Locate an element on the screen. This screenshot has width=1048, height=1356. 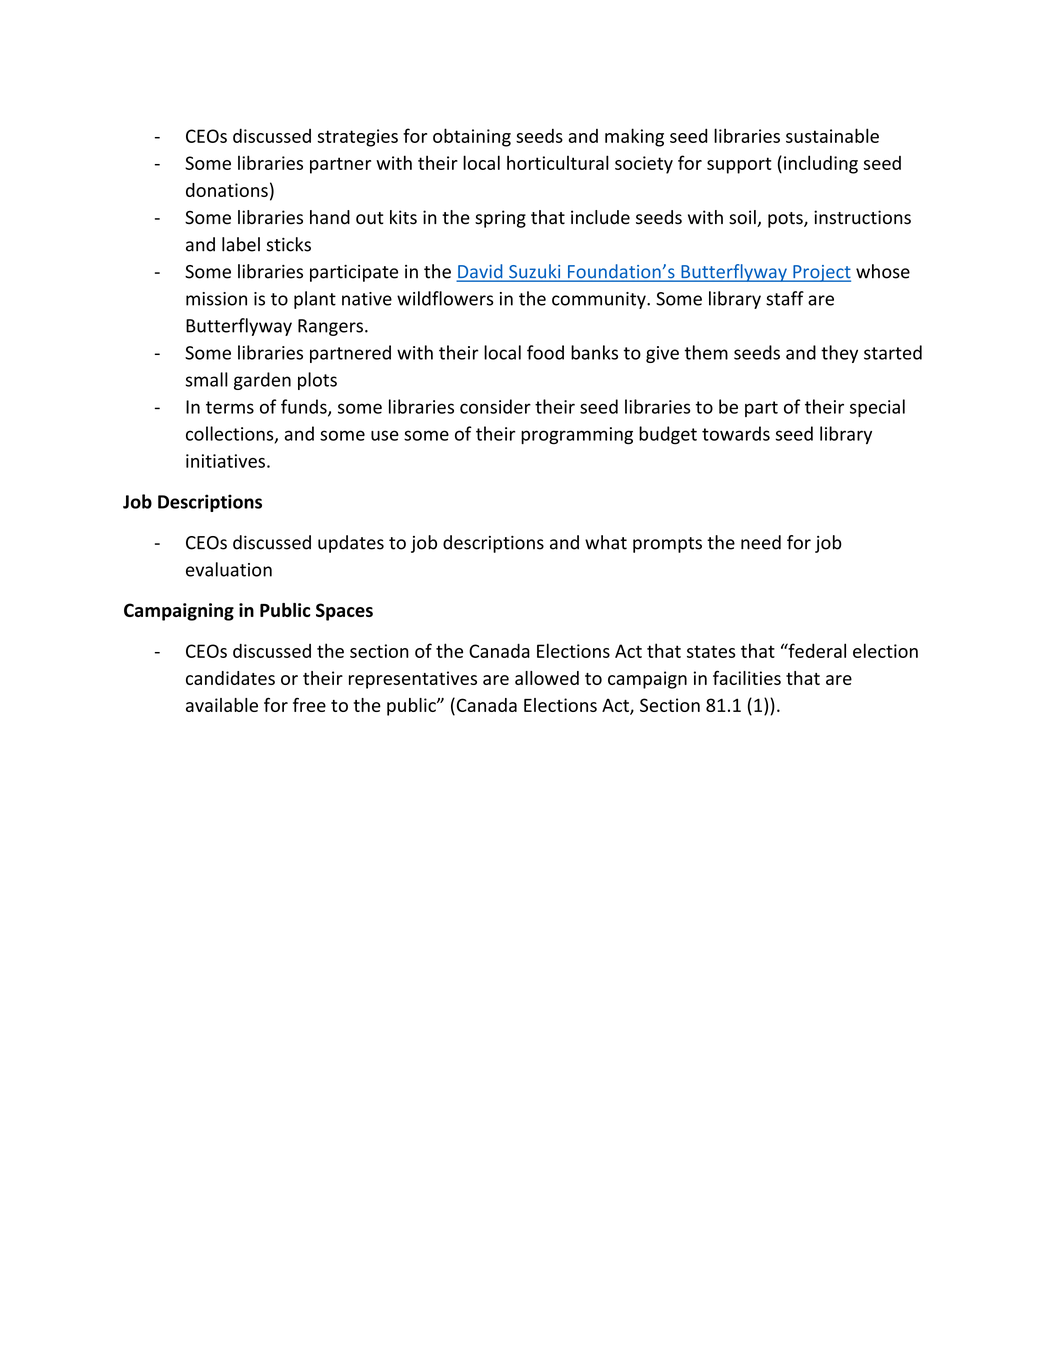
Rangers is located at coordinates (330, 327).
